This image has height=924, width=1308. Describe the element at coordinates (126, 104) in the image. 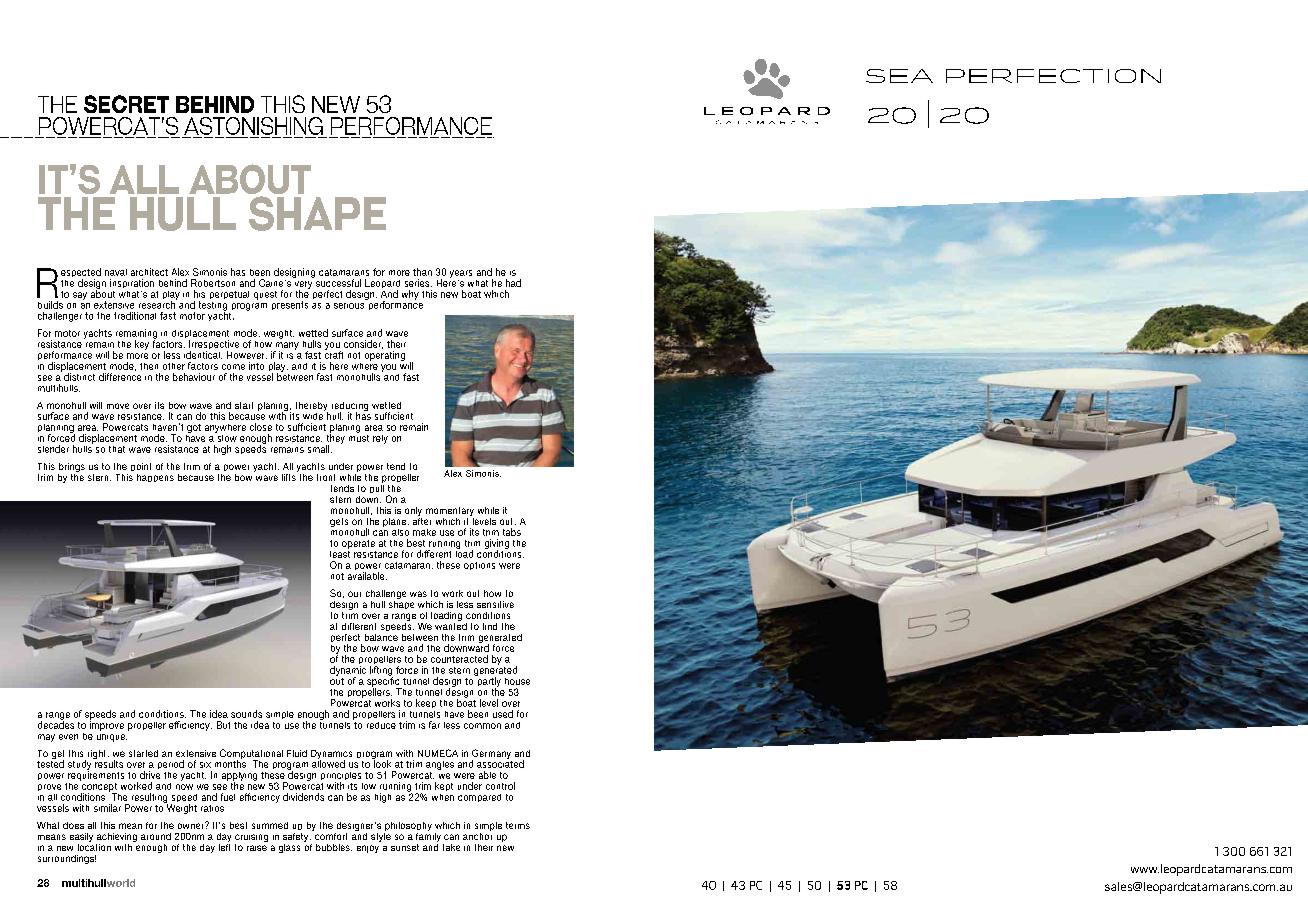

I see `secret` at that location.
